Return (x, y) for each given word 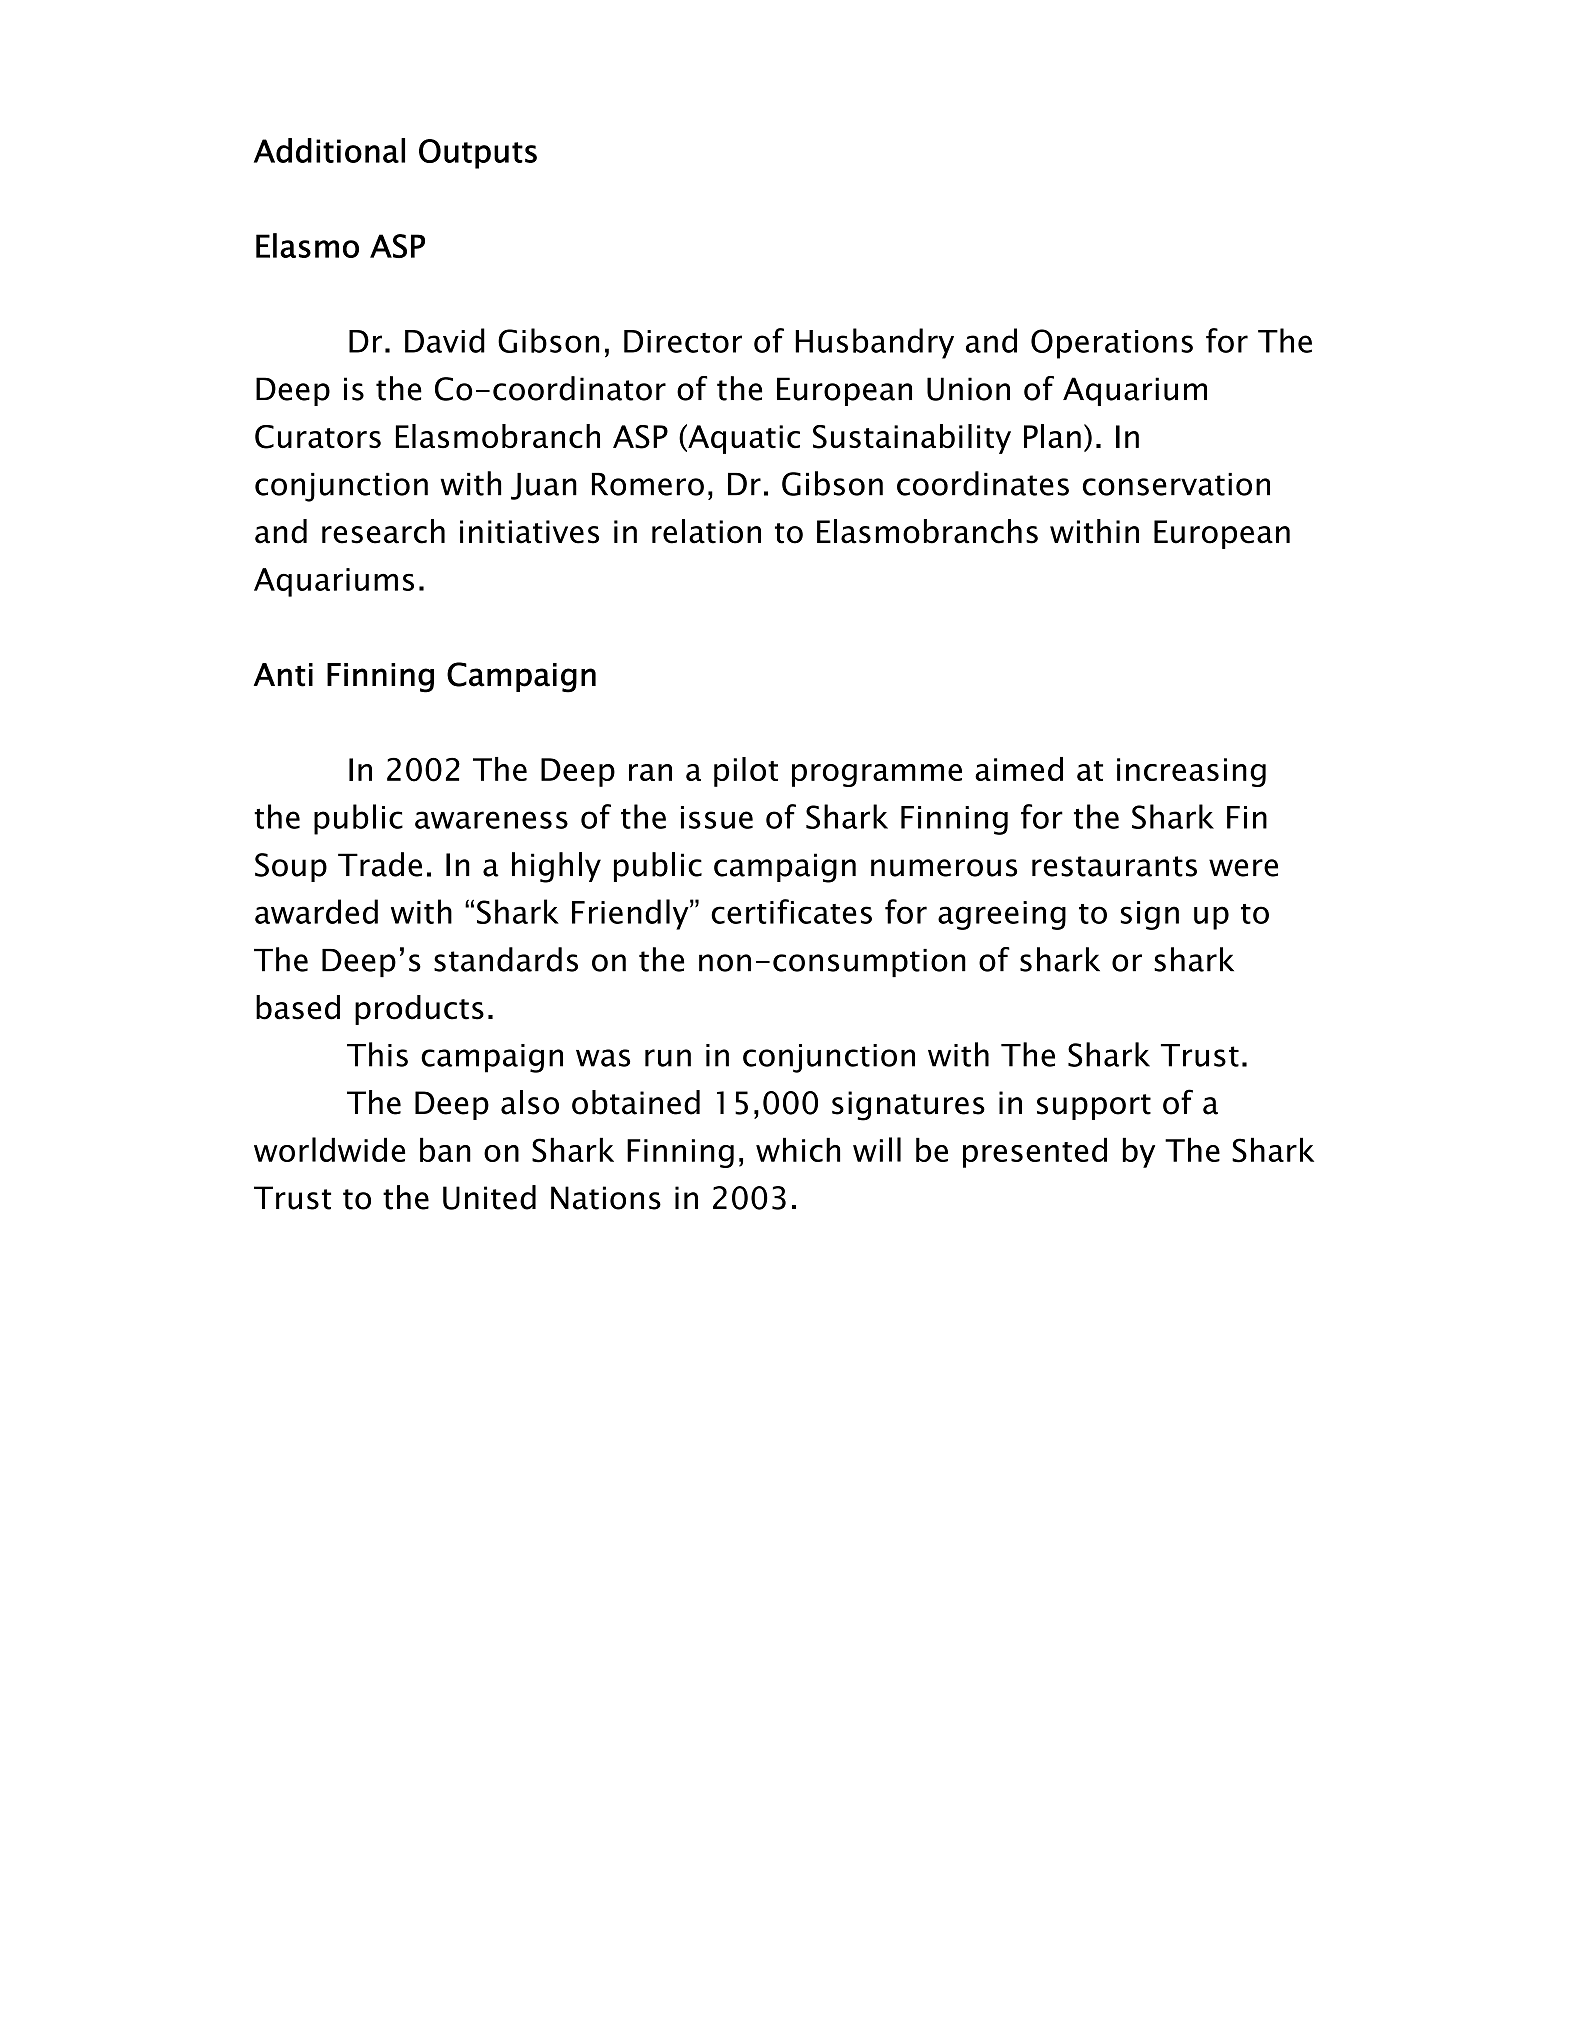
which (798, 1149)
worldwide (329, 1149)
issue (717, 817)
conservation (1176, 484)
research (383, 531)
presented (1035, 1152)
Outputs (478, 154)
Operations (1112, 344)
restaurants (1114, 866)
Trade (380, 864)
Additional (329, 150)
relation (706, 531)
